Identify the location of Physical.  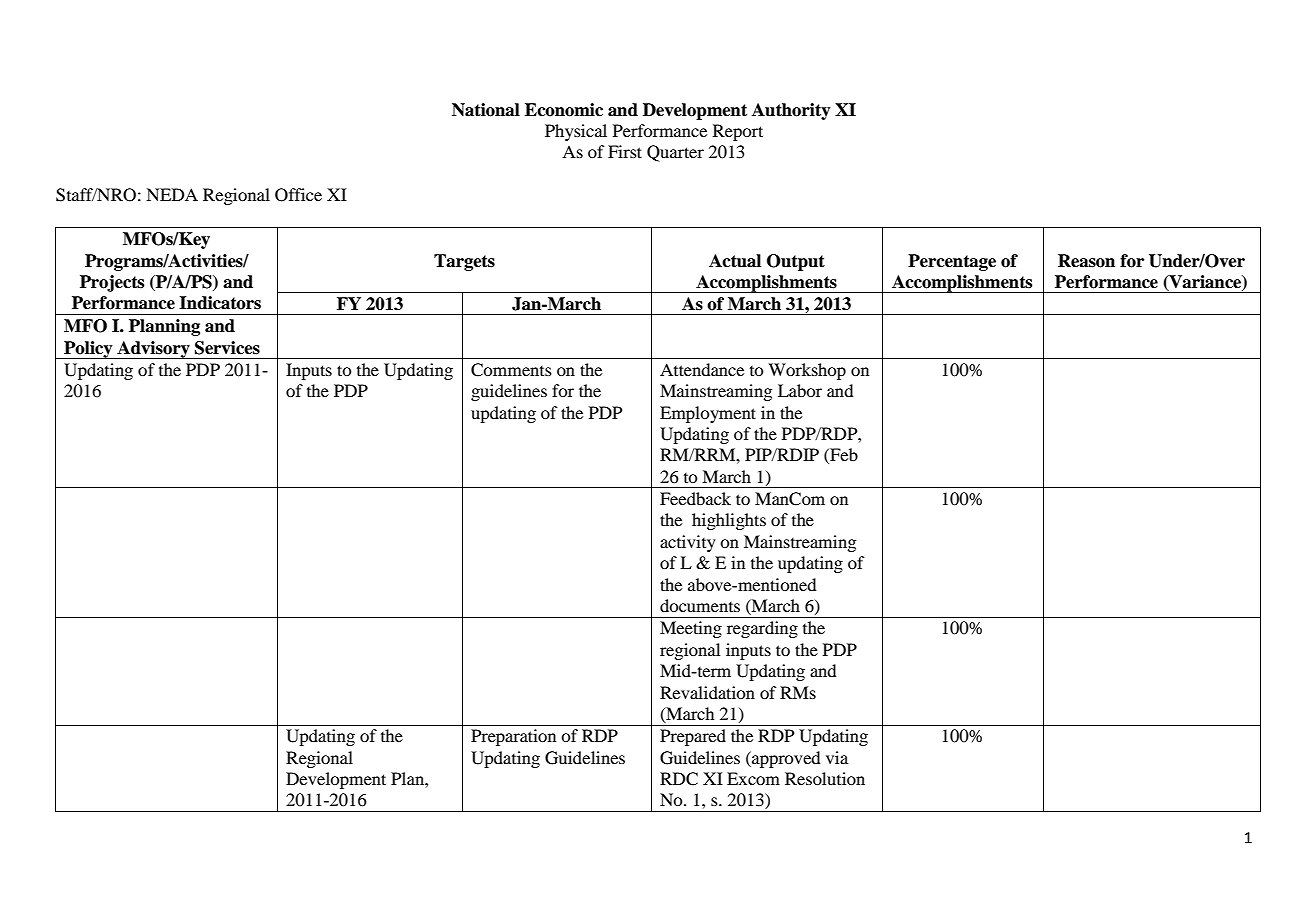
(576, 132).
